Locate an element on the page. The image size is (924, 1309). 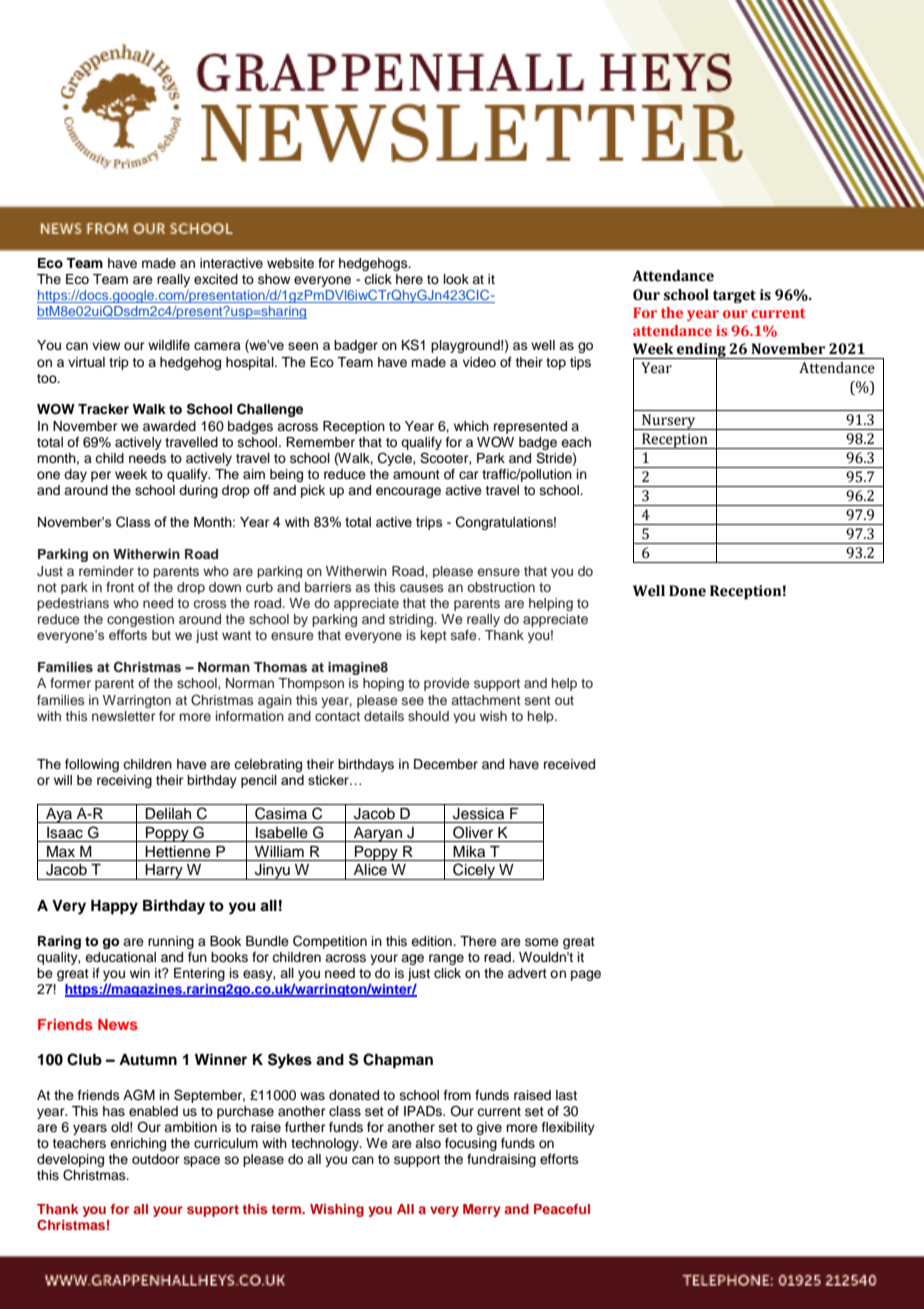
sticker is located at coordinates (330, 780).
